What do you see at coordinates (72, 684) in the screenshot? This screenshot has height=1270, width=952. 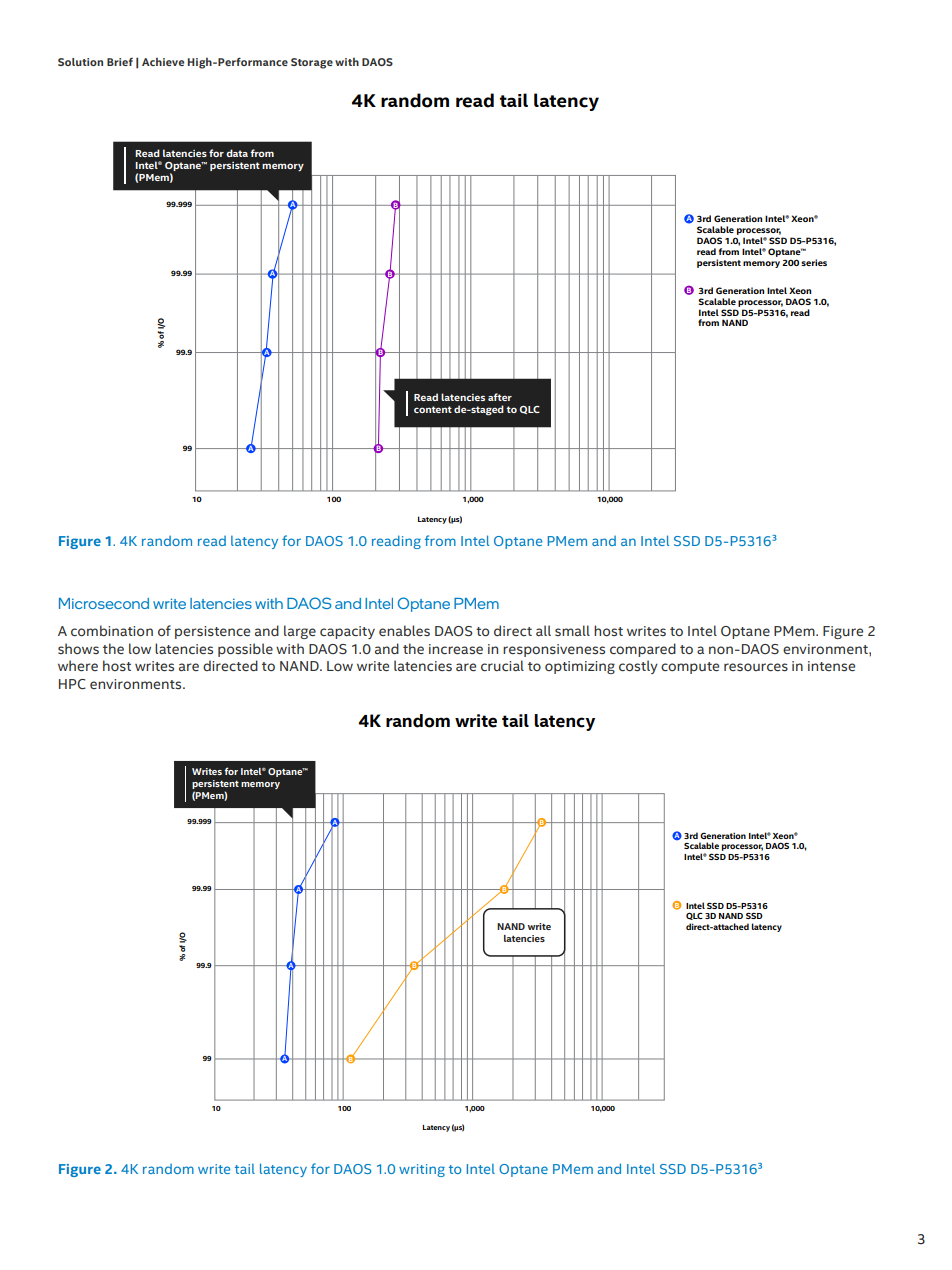 I see `HPC` at bounding box center [72, 684].
